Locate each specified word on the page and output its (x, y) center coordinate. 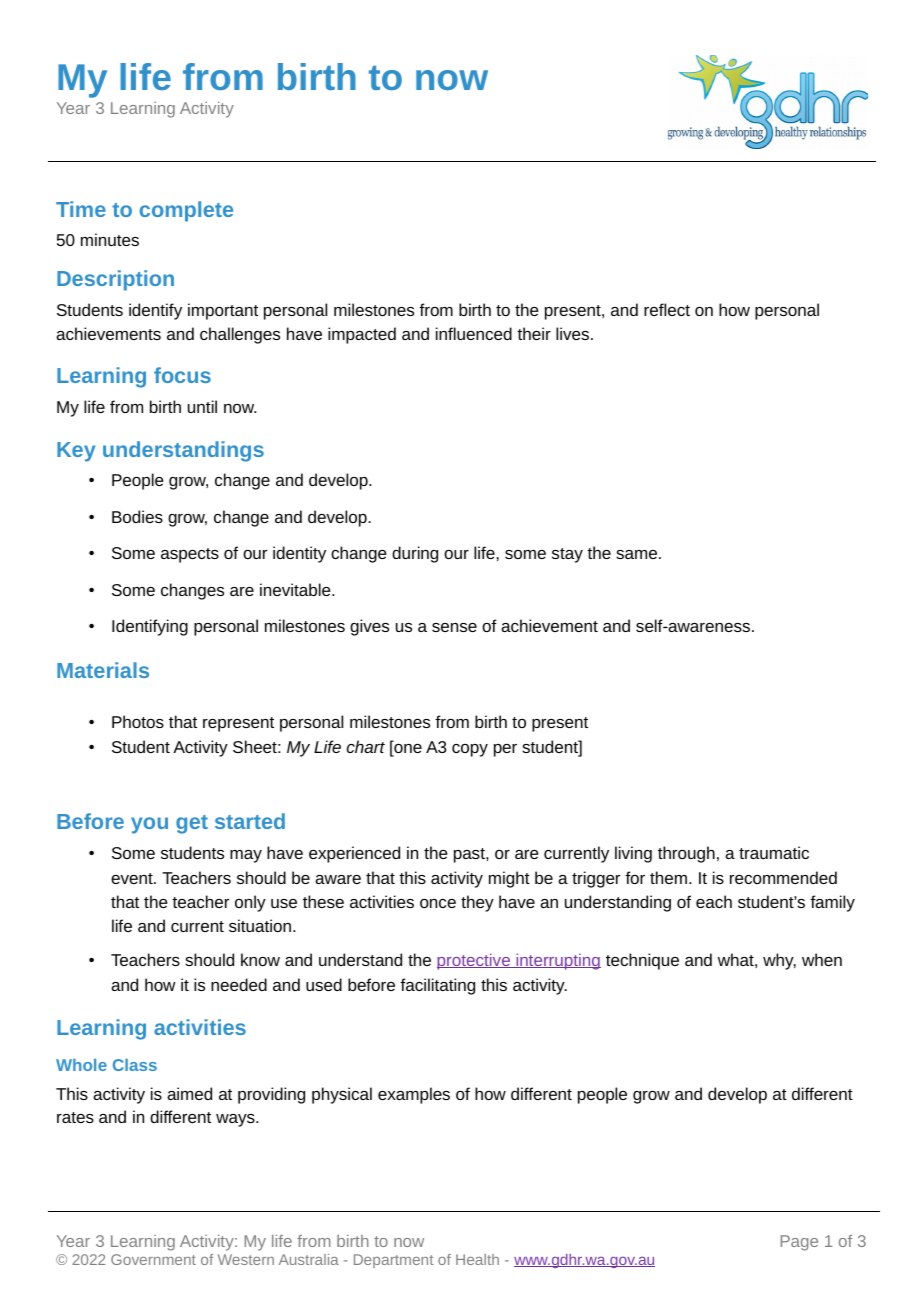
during (415, 554)
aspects (190, 555)
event (133, 878)
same (638, 554)
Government (153, 1259)
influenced (474, 333)
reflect (667, 309)
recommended (783, 877)
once (438, 903)
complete (186, 211)
